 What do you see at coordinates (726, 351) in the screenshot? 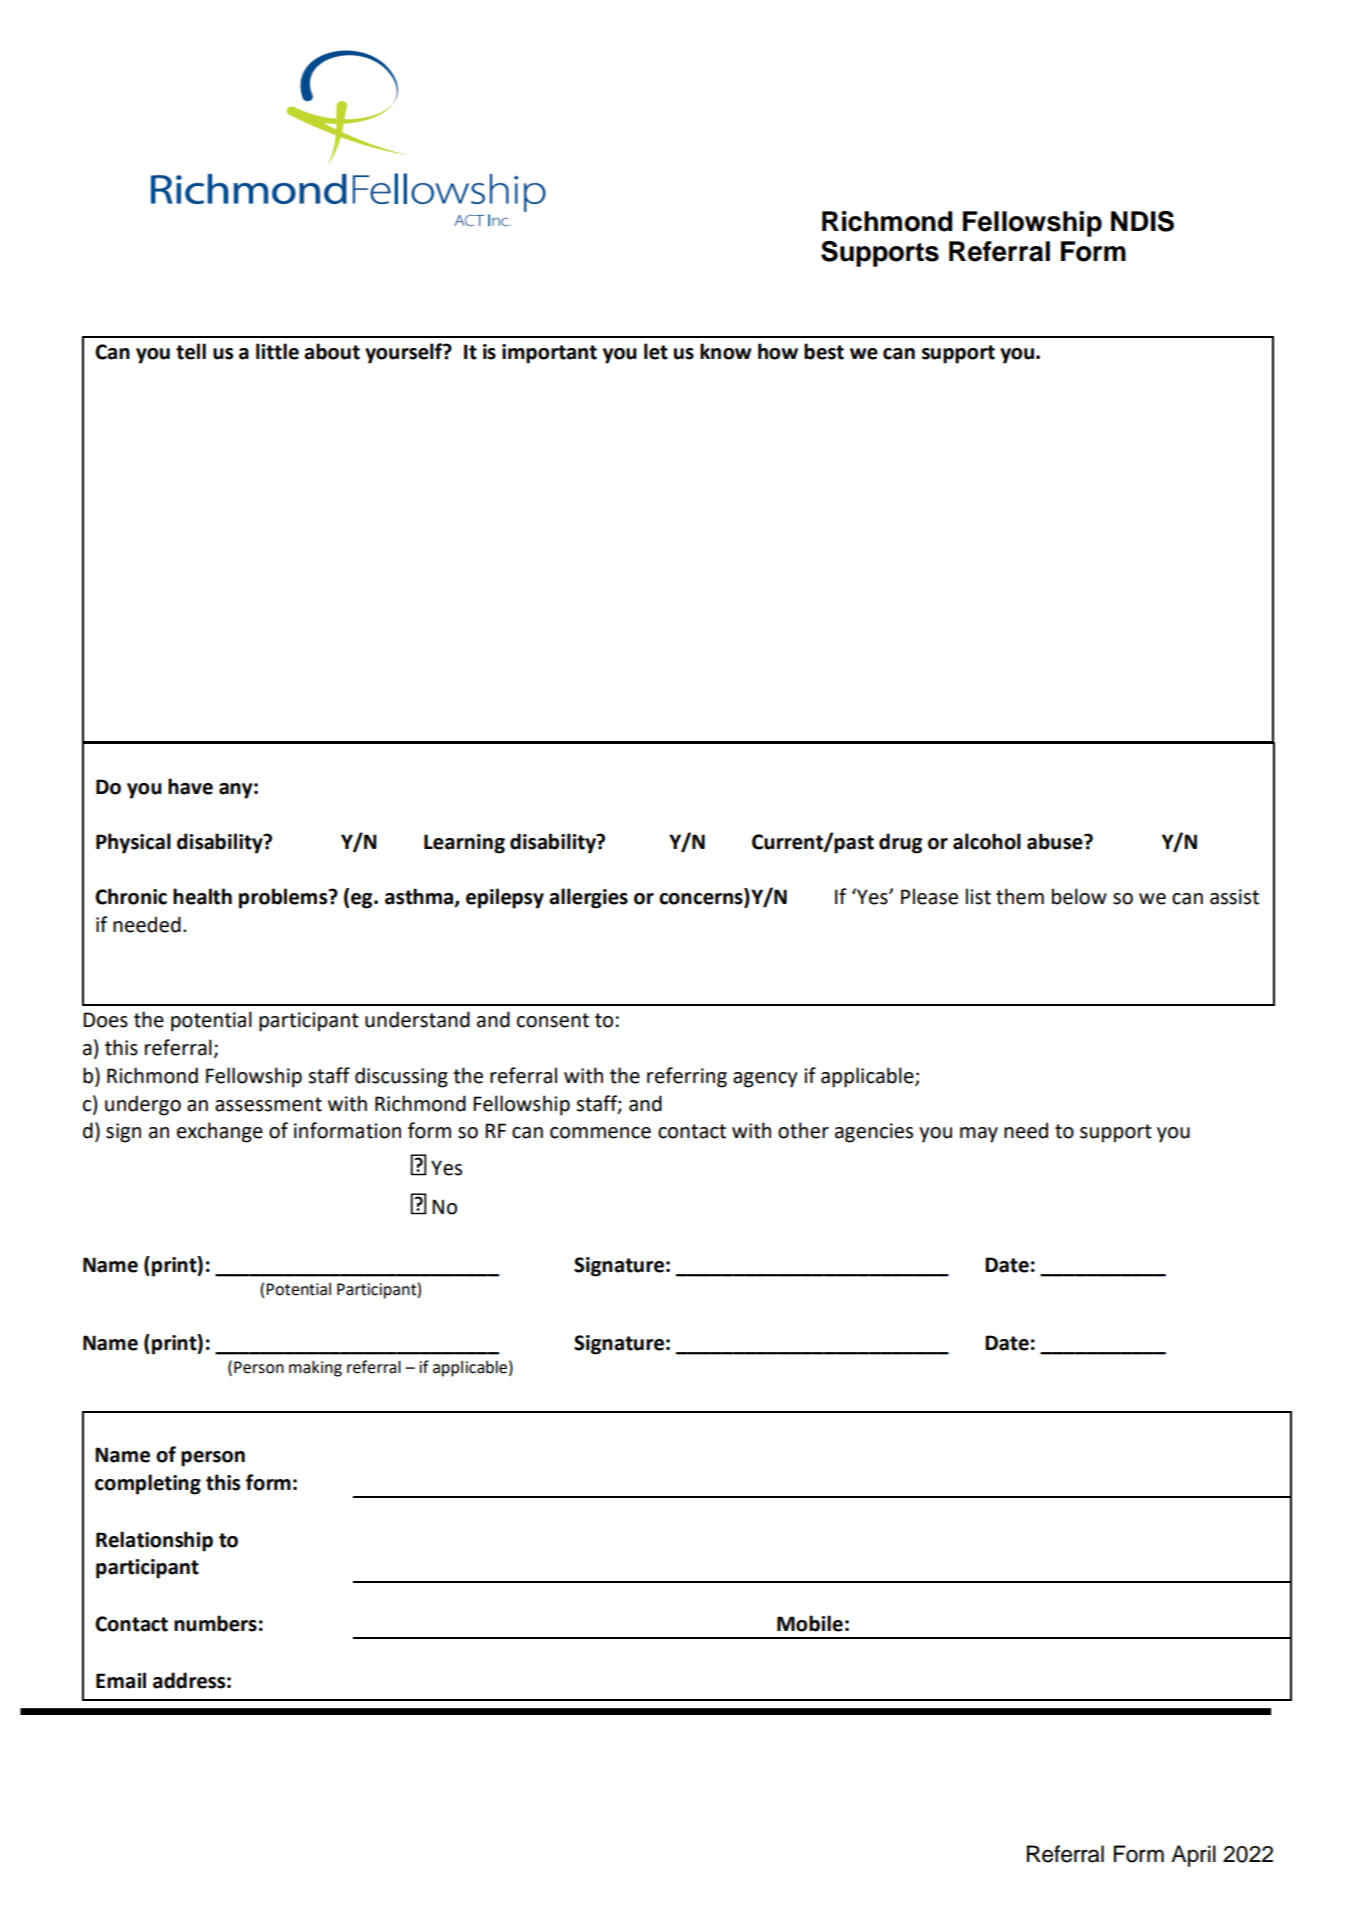
I see `know` at bounding box center [726, 351].
